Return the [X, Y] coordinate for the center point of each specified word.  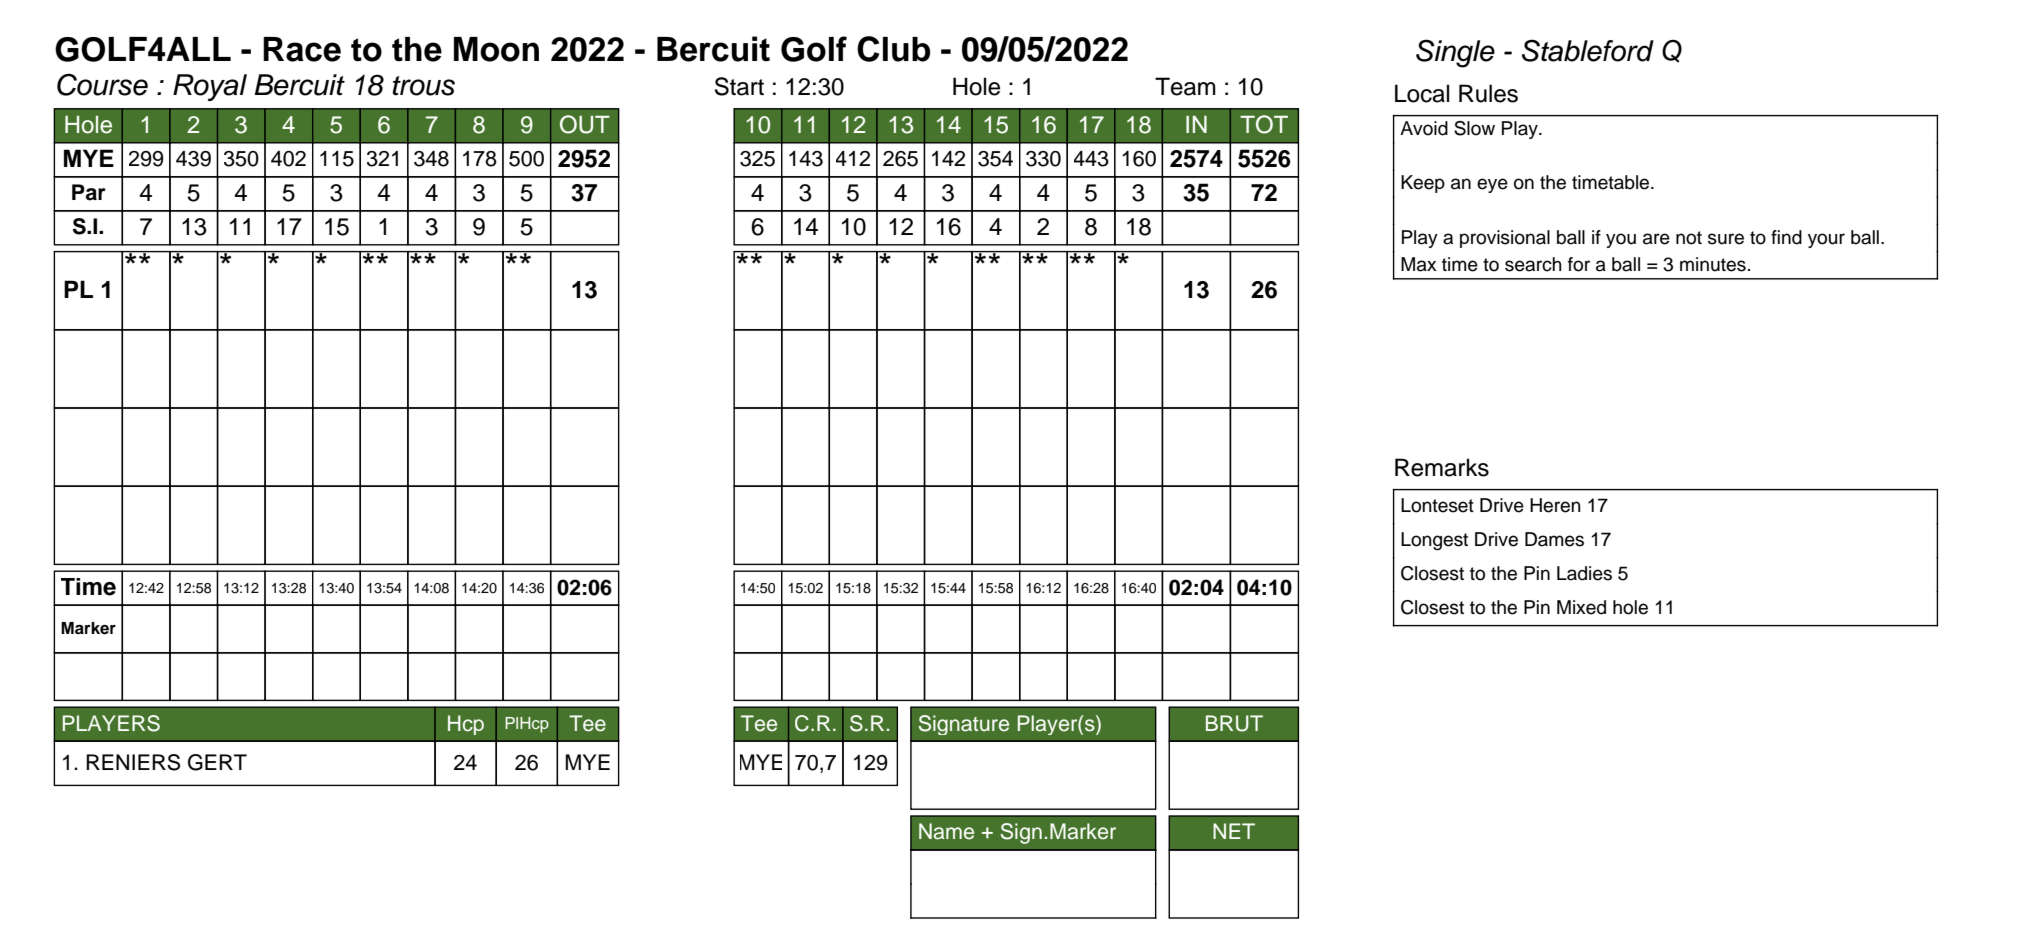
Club [893, 49]
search [1533, 264]
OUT [585, 124]
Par [89, 192]
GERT [217, 762]
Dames [1554, 539]
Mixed [1581, 607]
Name [946, 831]
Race [302, 49]
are [1656, 239]
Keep [1423, 184]
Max [1419, 264]
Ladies [1584, 573]
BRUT [1234, 723]
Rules [1488, 93]
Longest [1434, 541]
